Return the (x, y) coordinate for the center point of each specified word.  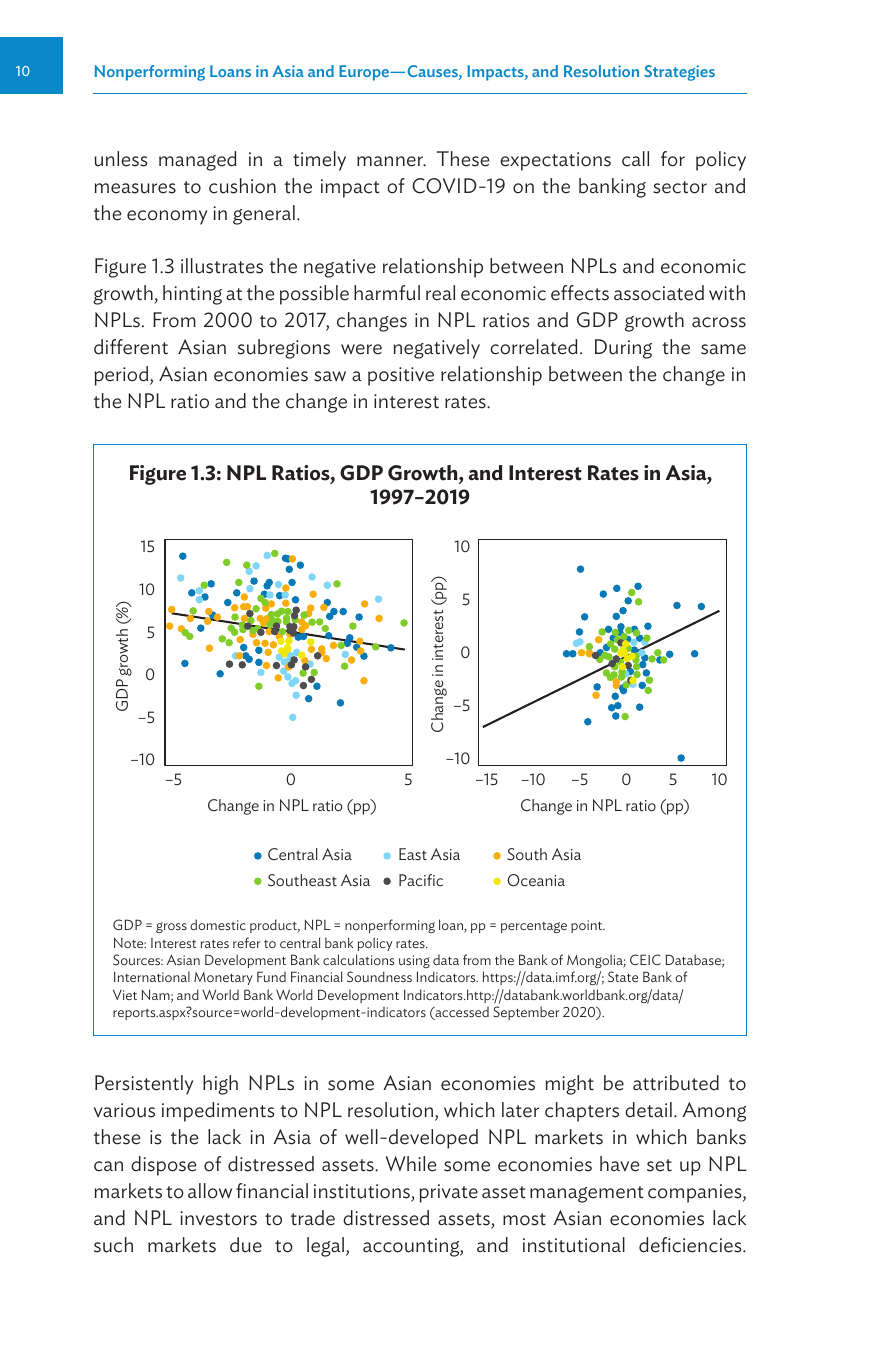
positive (401, 376)
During (623, 349)
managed (198, 161)
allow (210, 1191)
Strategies (679, 73)
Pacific (421, 880)
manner (391, 161)
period (123, 376)
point (588, 926)
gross (171, 927)
